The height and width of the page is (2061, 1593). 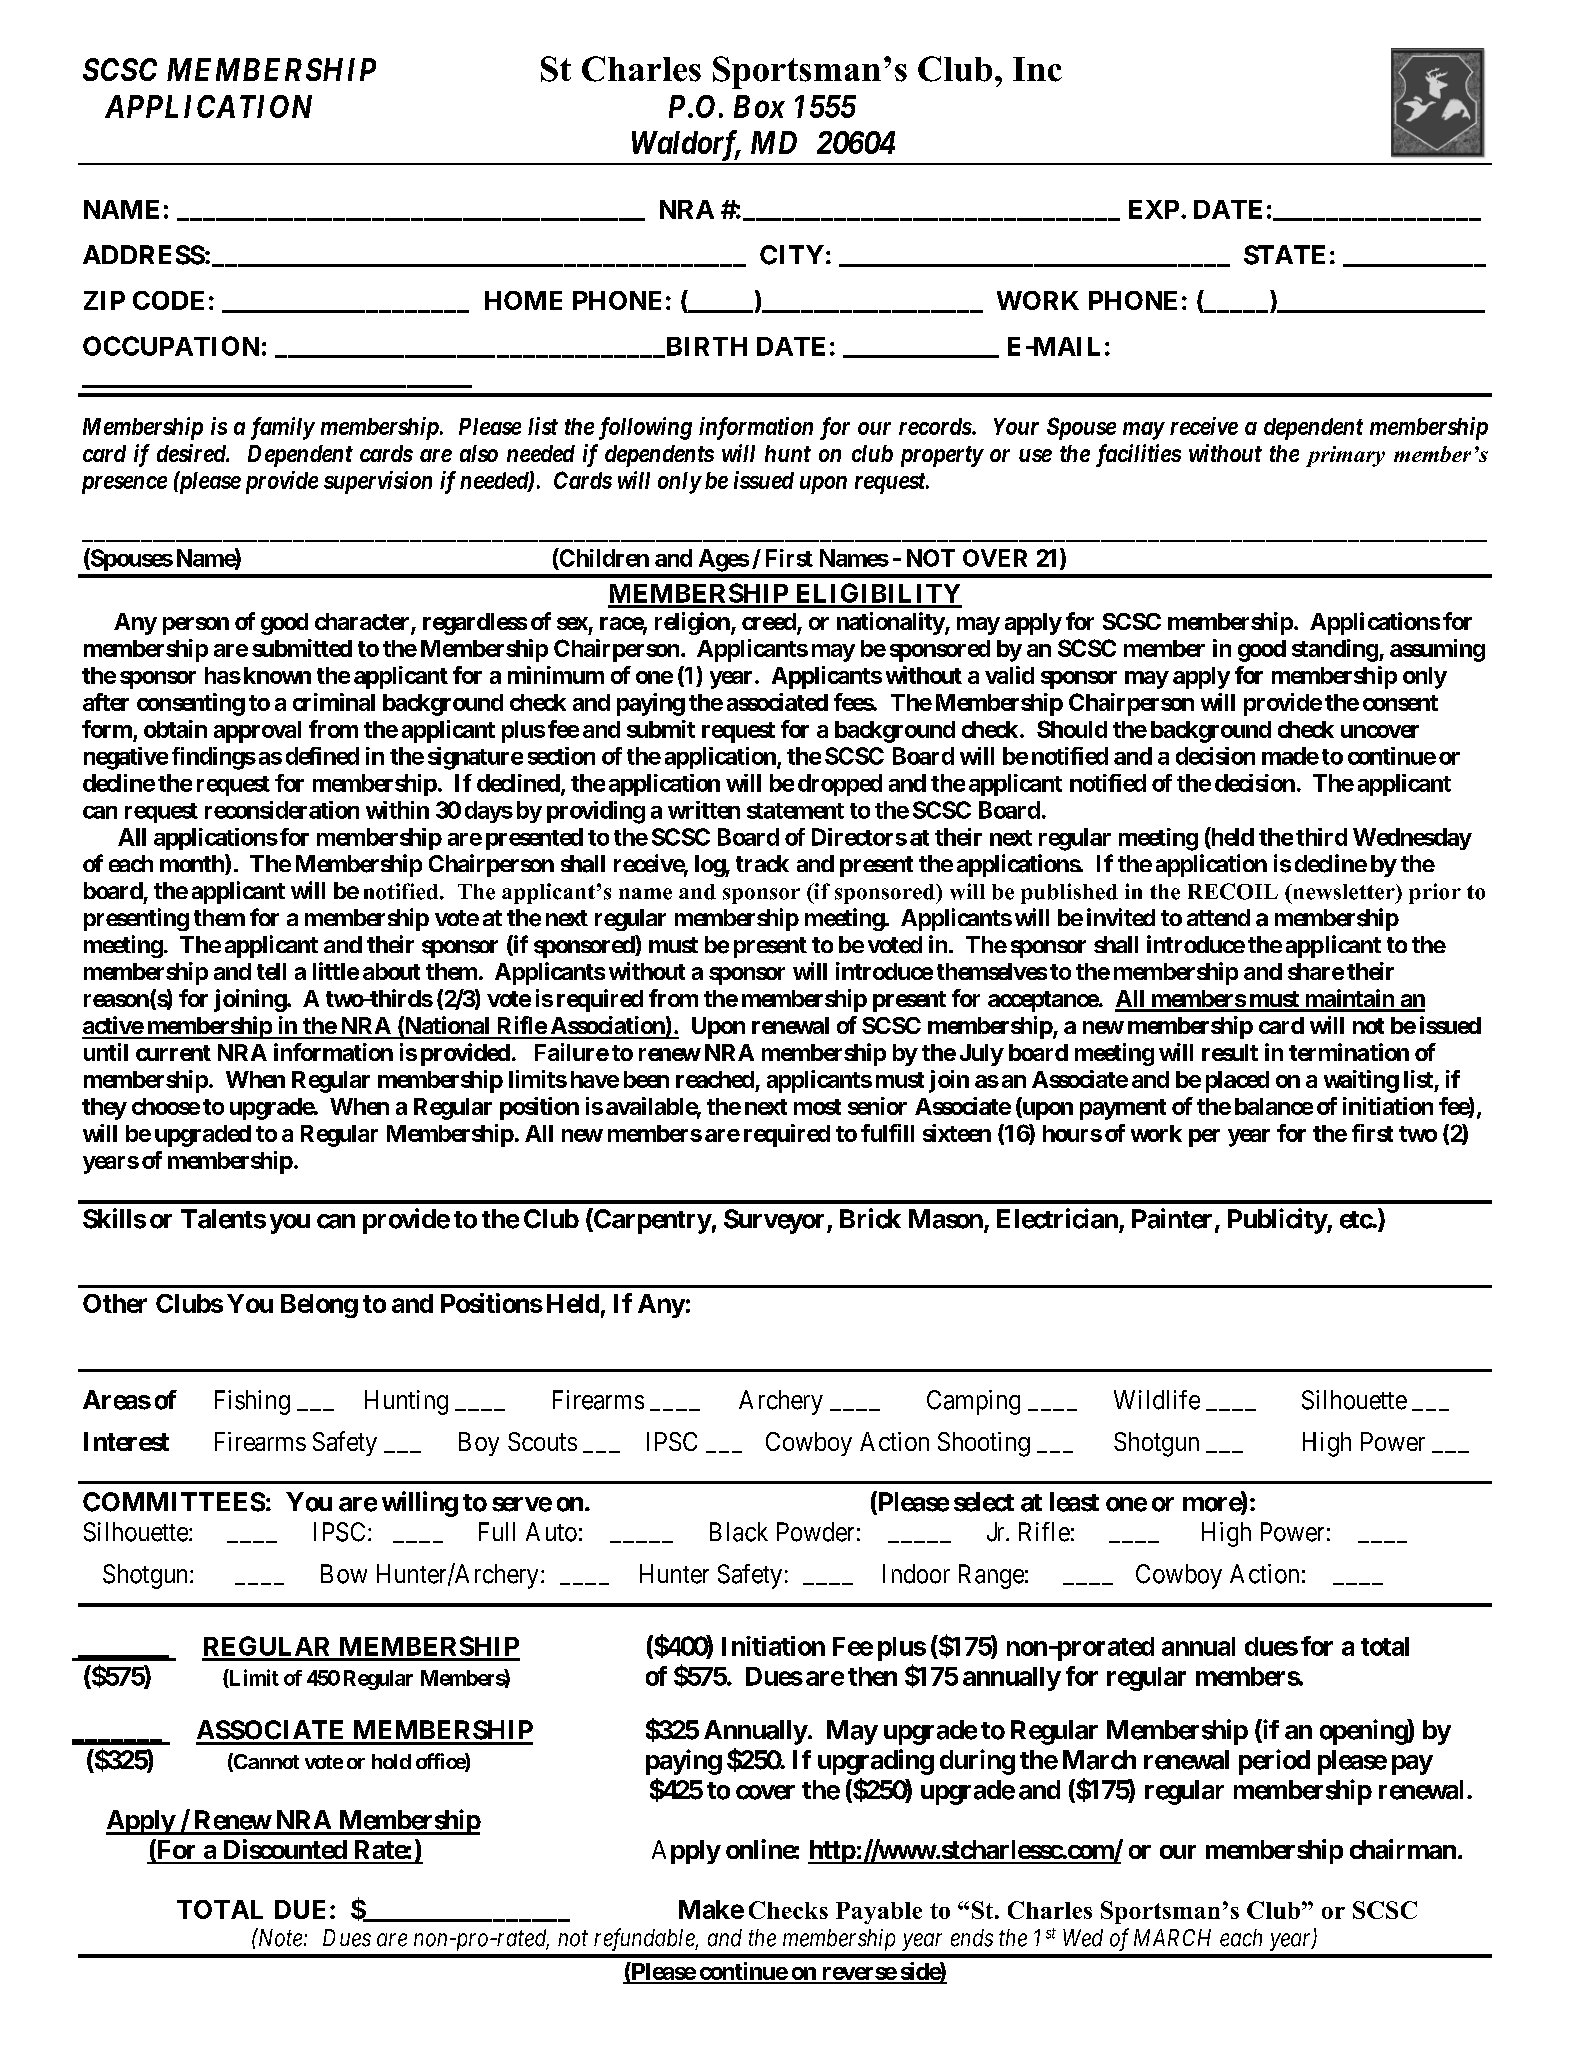 I want to click on Black, so click(x=739, y=1532).
